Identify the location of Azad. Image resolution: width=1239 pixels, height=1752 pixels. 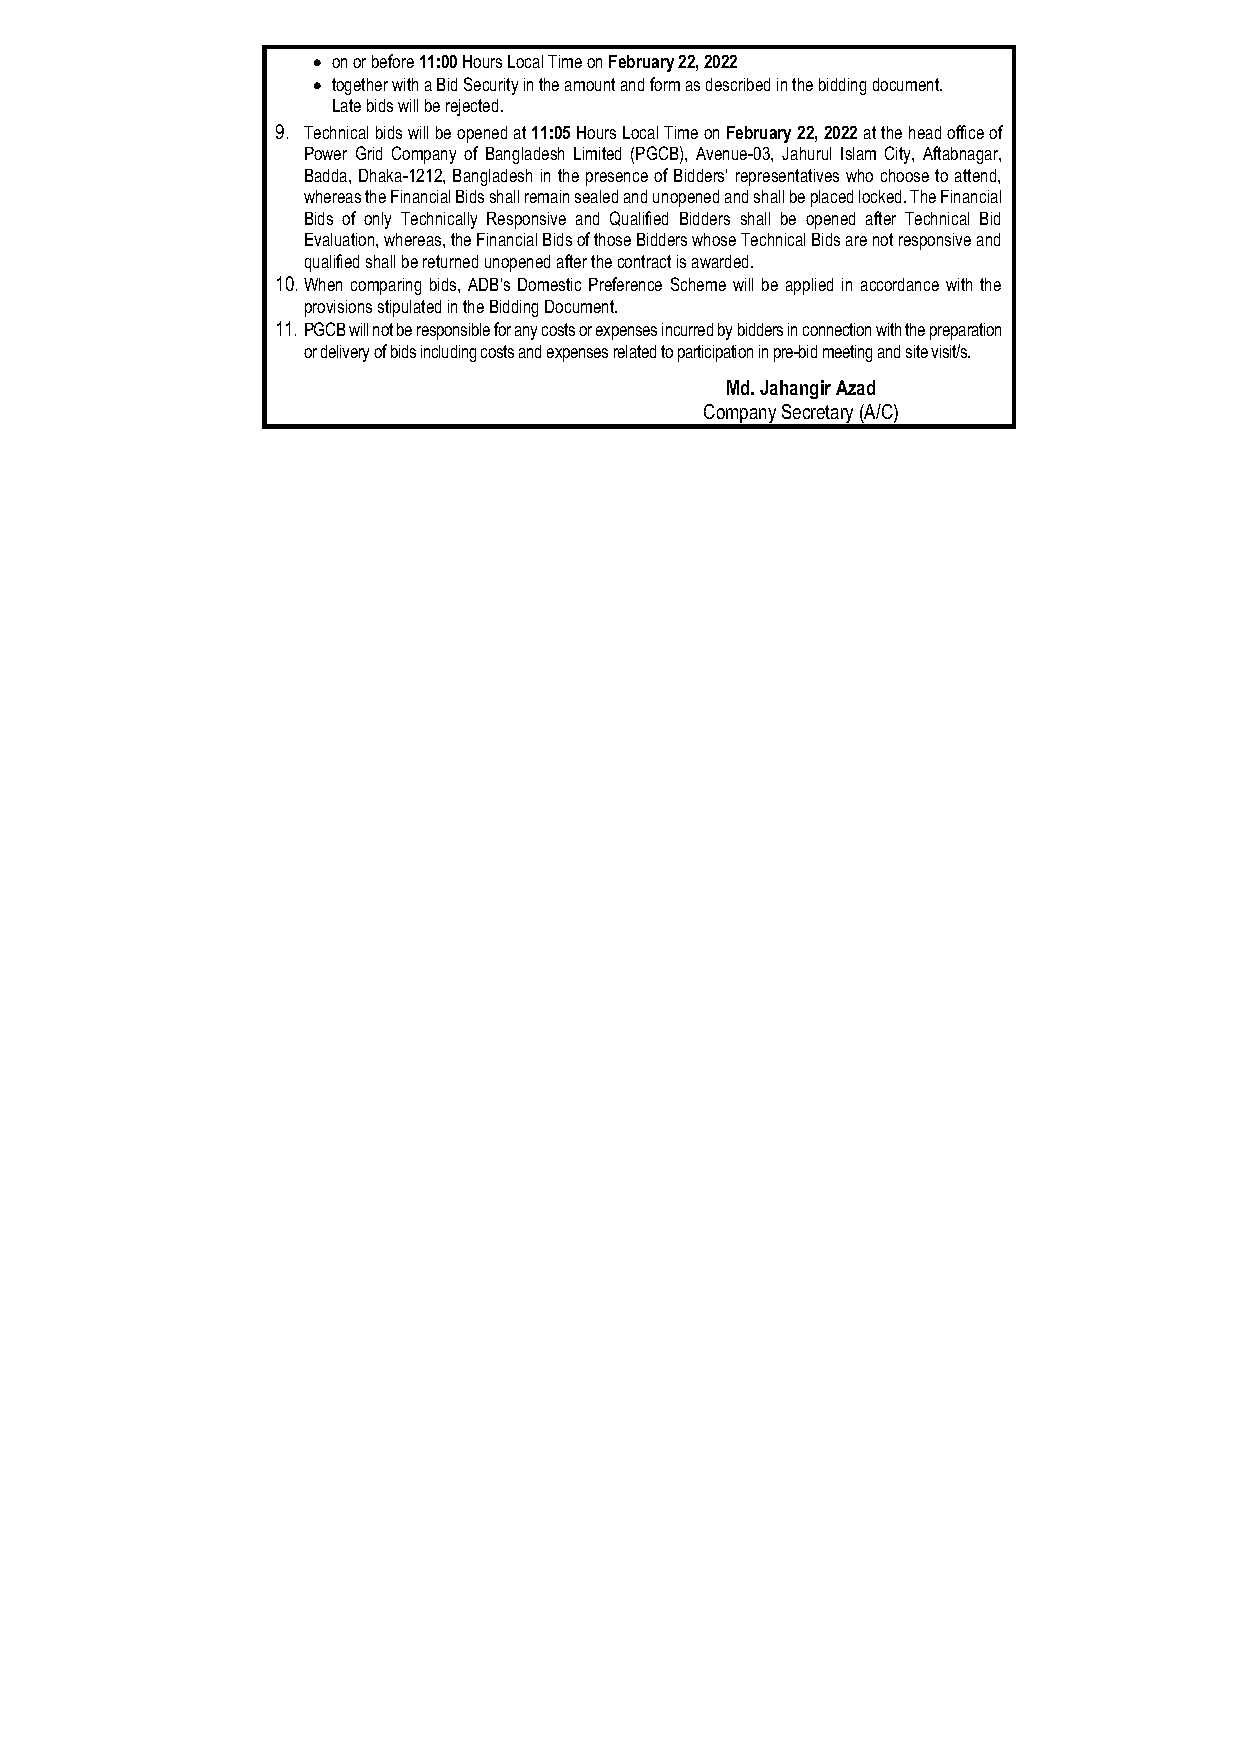
(855, 387).
